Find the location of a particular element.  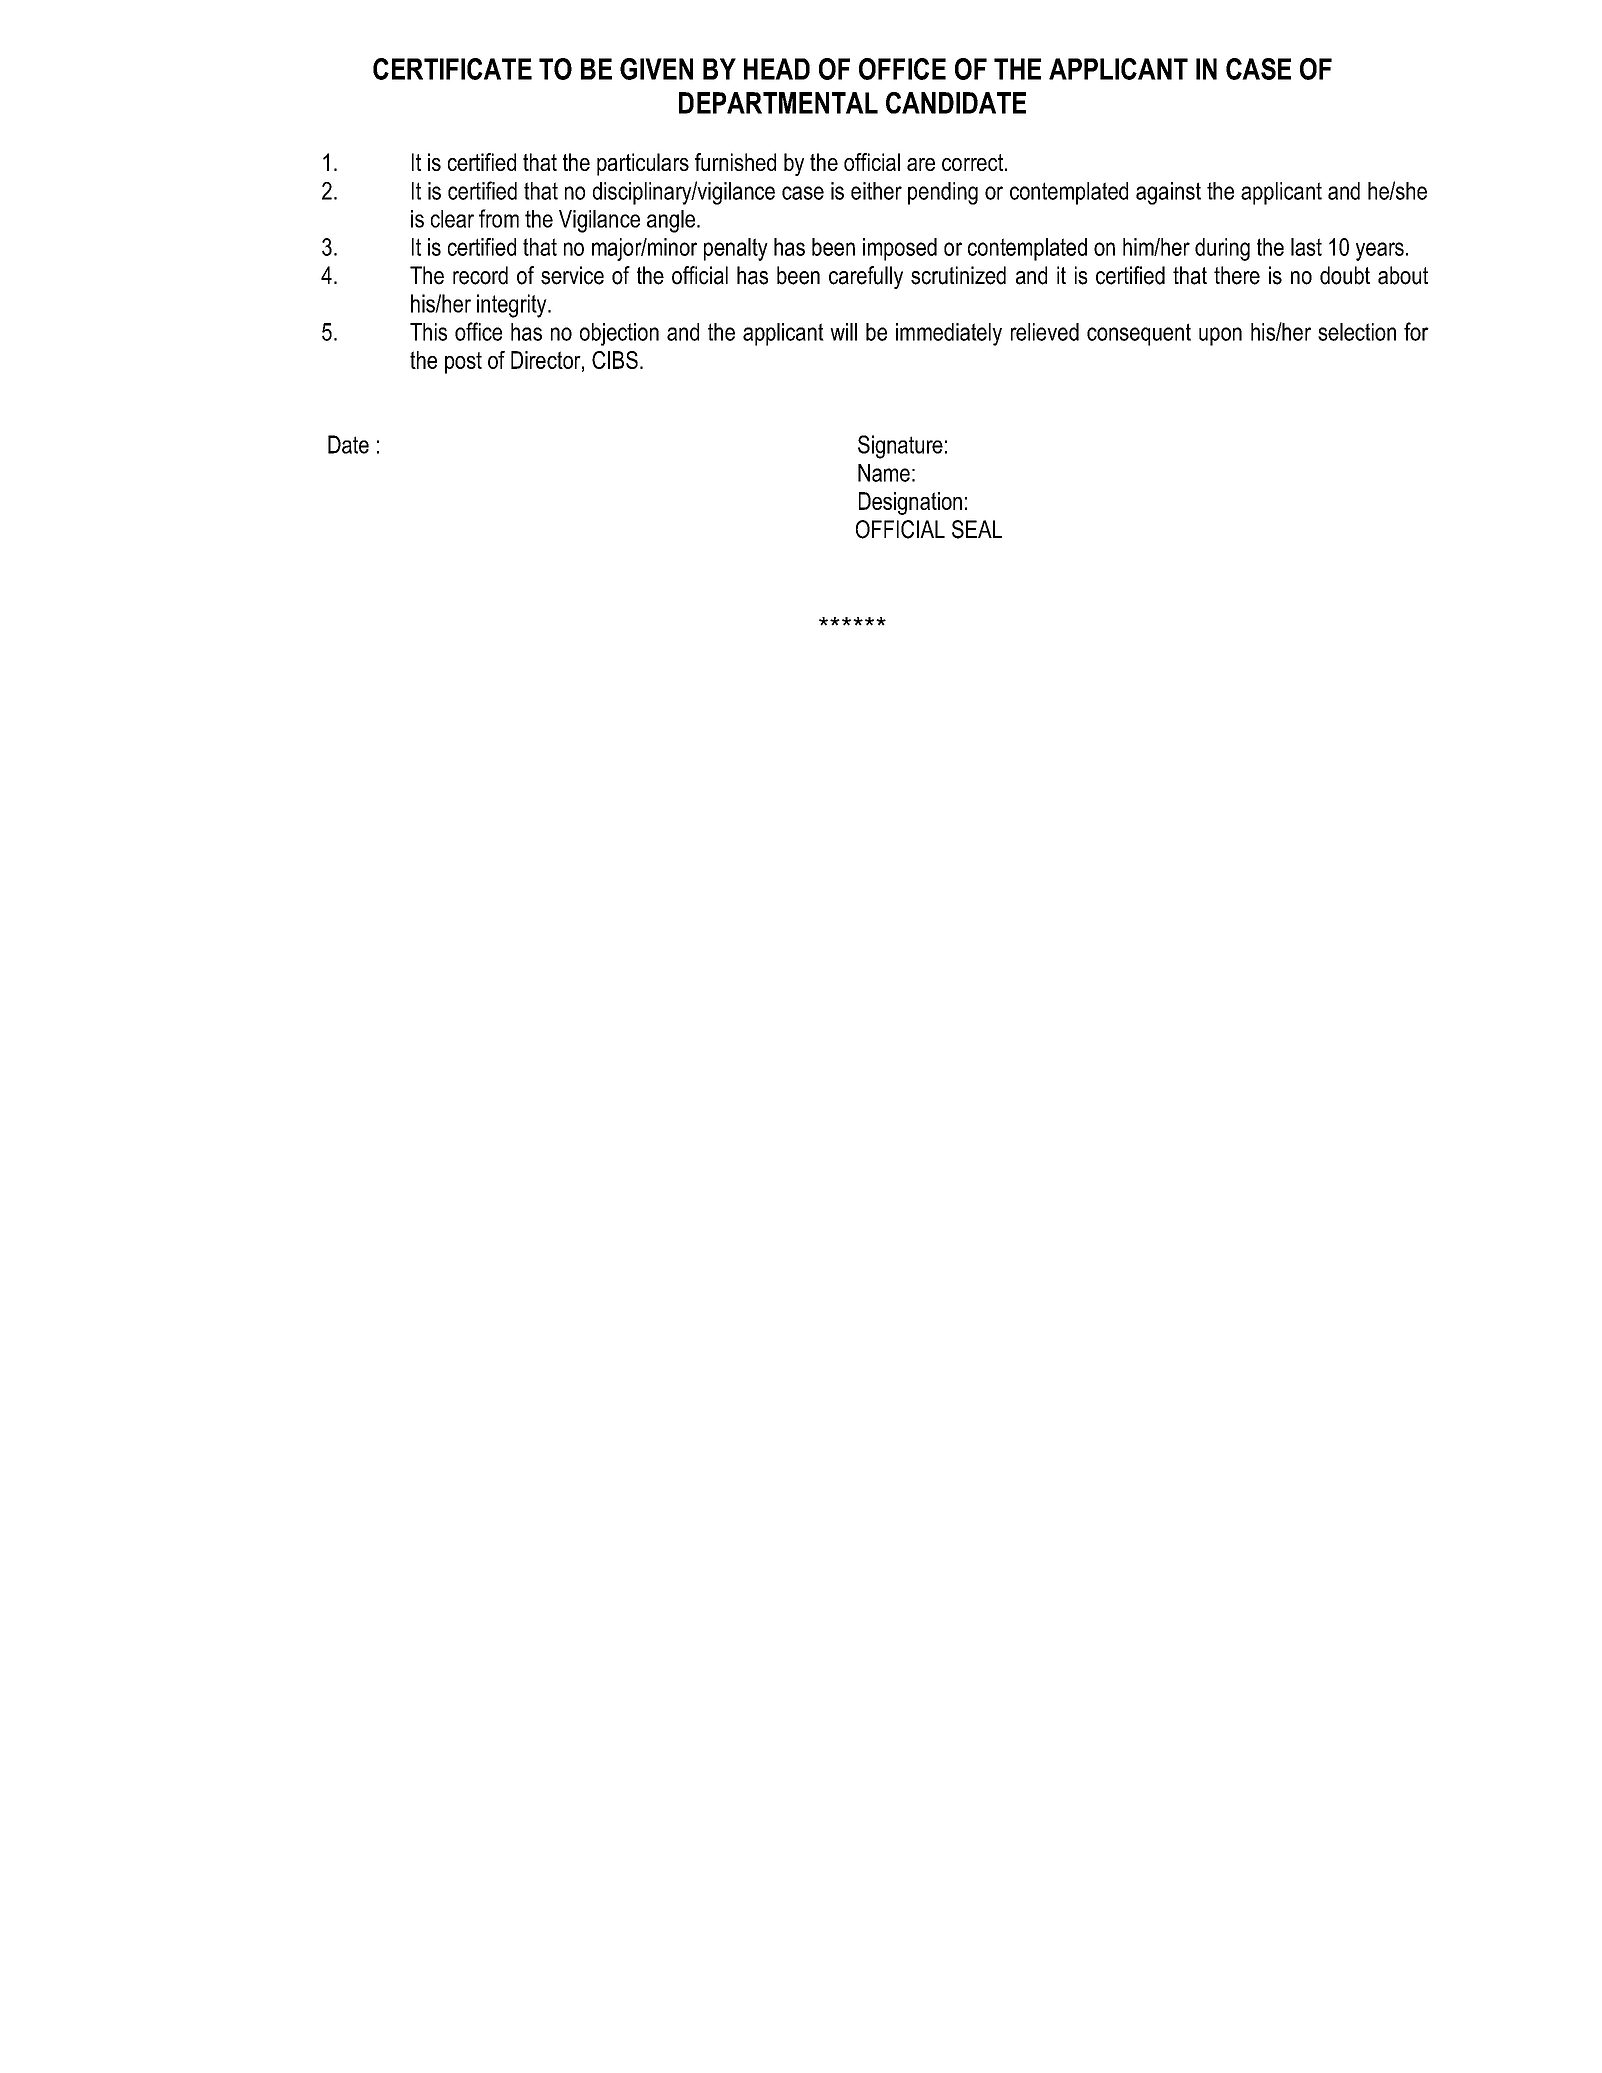

doubt is located at coordinates (1345, 275).
